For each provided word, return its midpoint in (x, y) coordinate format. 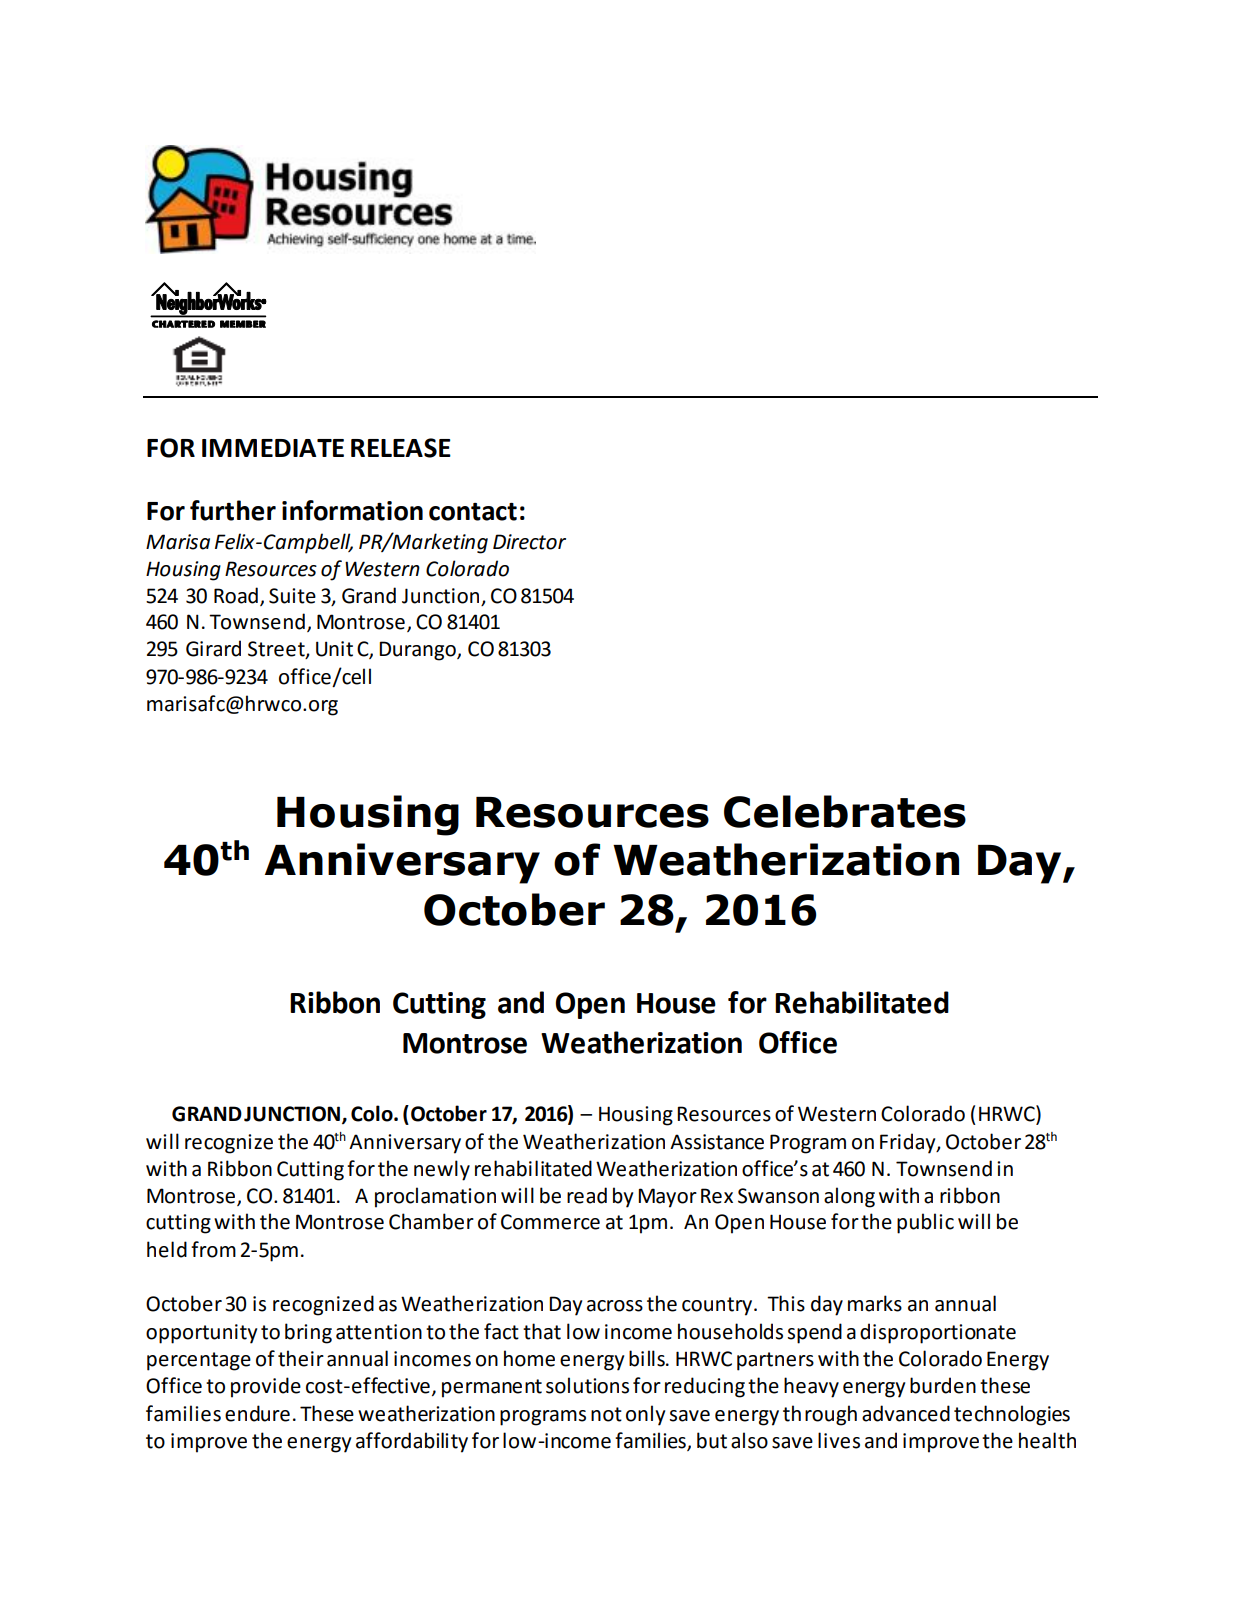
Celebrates (845, 811)
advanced (906, 1413)
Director (529, 542)
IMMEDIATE (273, 448)
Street (277, 650)
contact (473, 512)
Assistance (717, 1142)
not (606, 1414)
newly (442, 1170)
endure (257, 1413)
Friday (909, 1143)
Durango (418, 651)
